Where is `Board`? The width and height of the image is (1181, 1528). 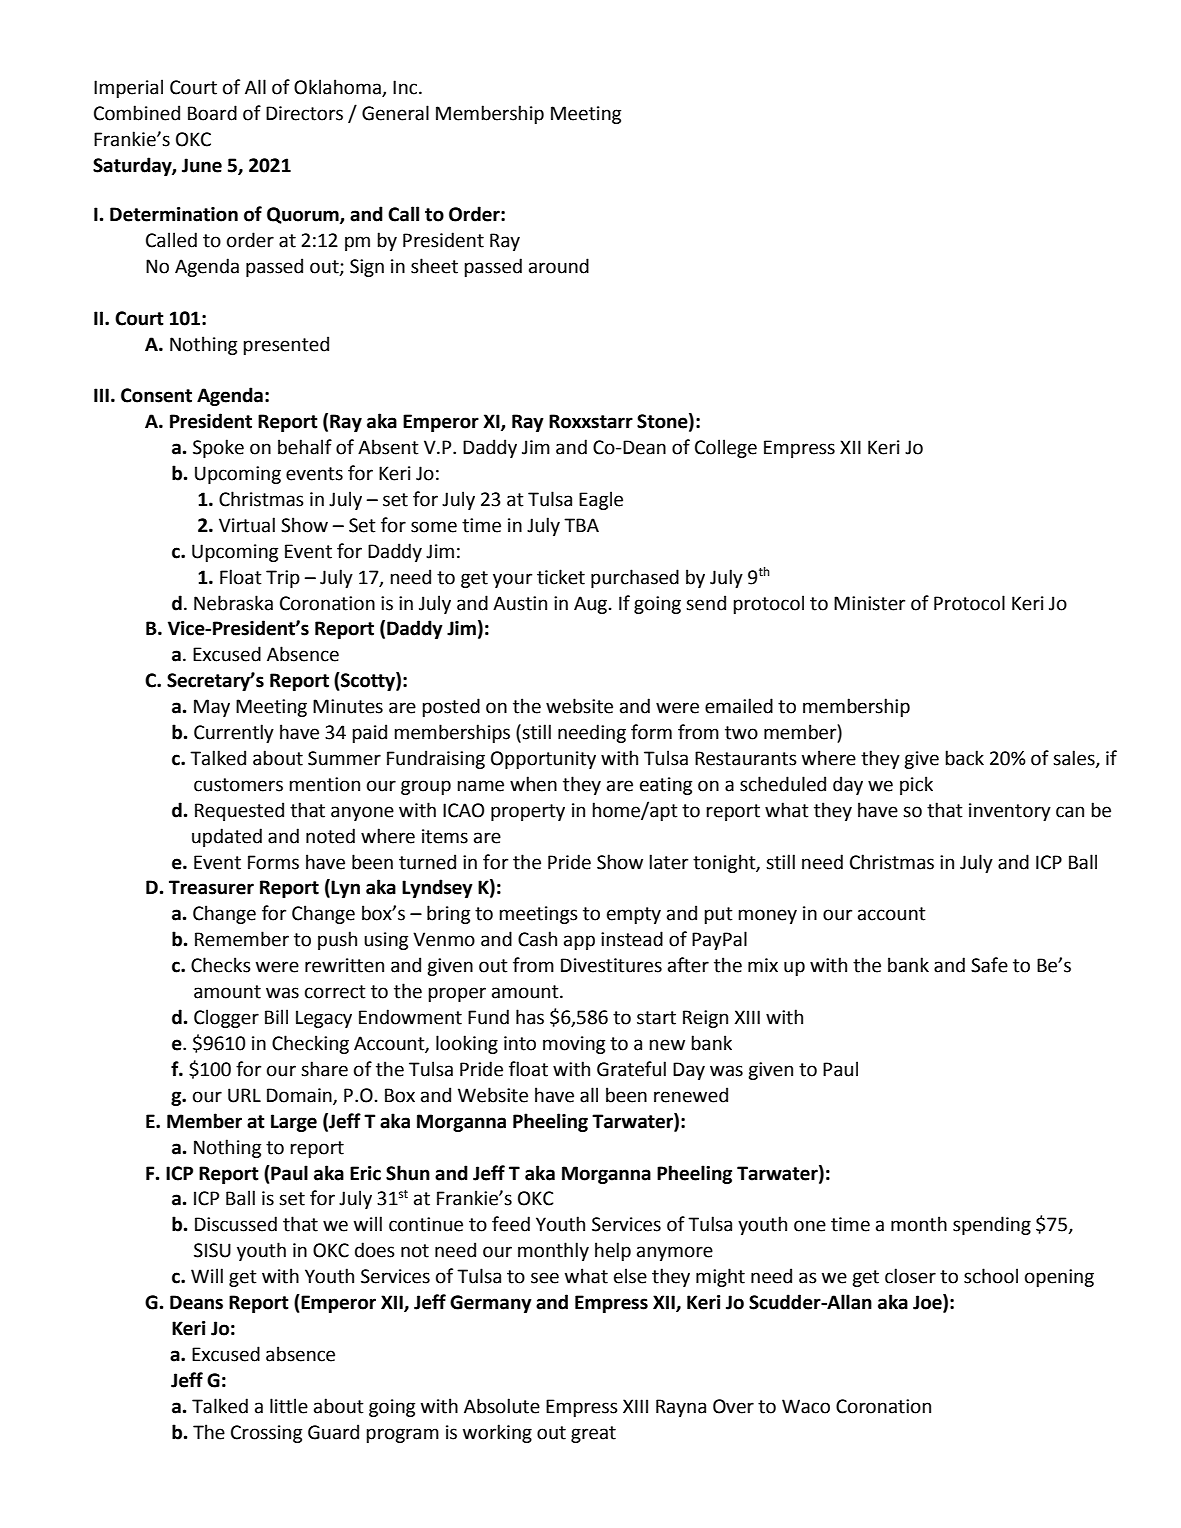 Board is located at coordinates (212, 113).
